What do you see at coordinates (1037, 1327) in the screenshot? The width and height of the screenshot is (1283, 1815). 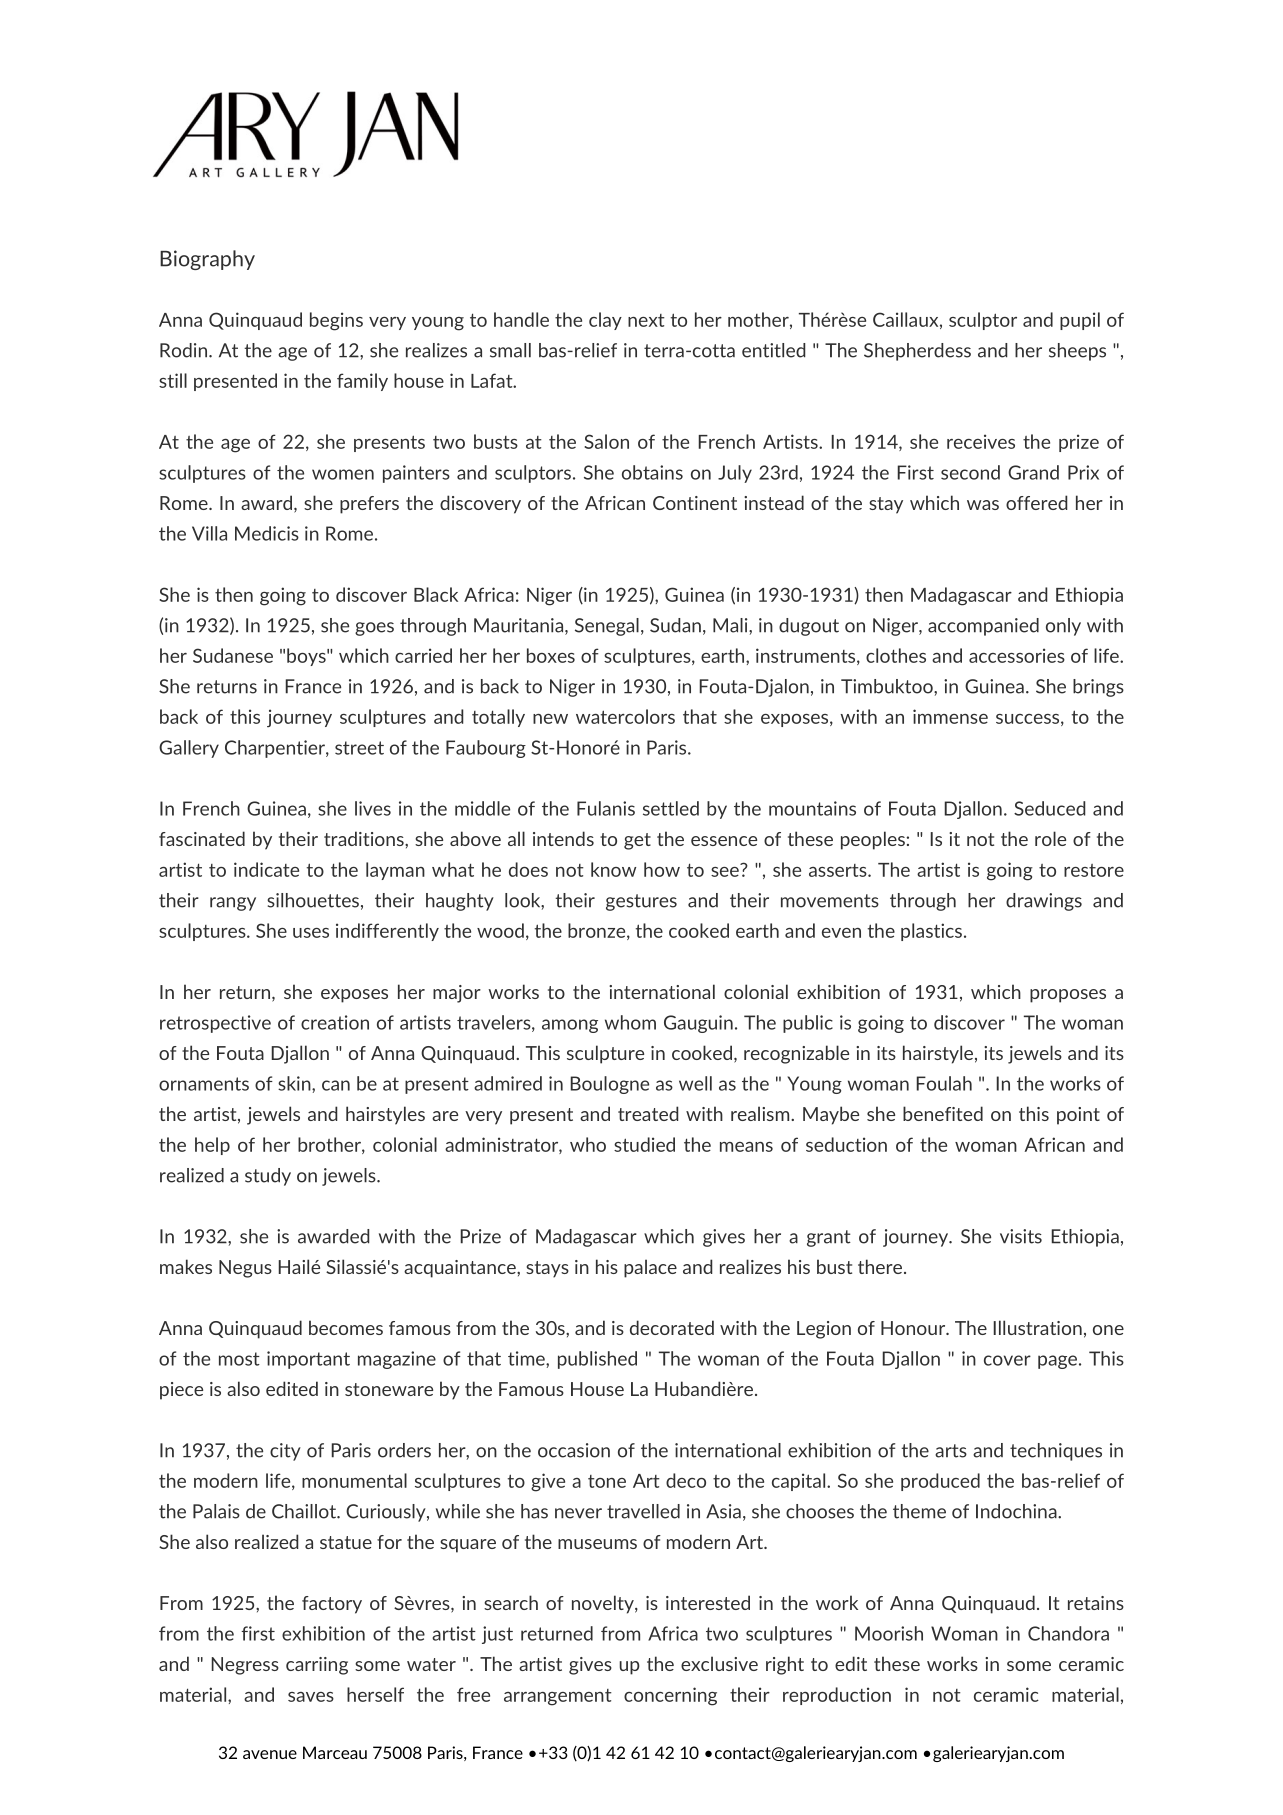 I see `Illustration` at bounding box center [1037, 1327].
